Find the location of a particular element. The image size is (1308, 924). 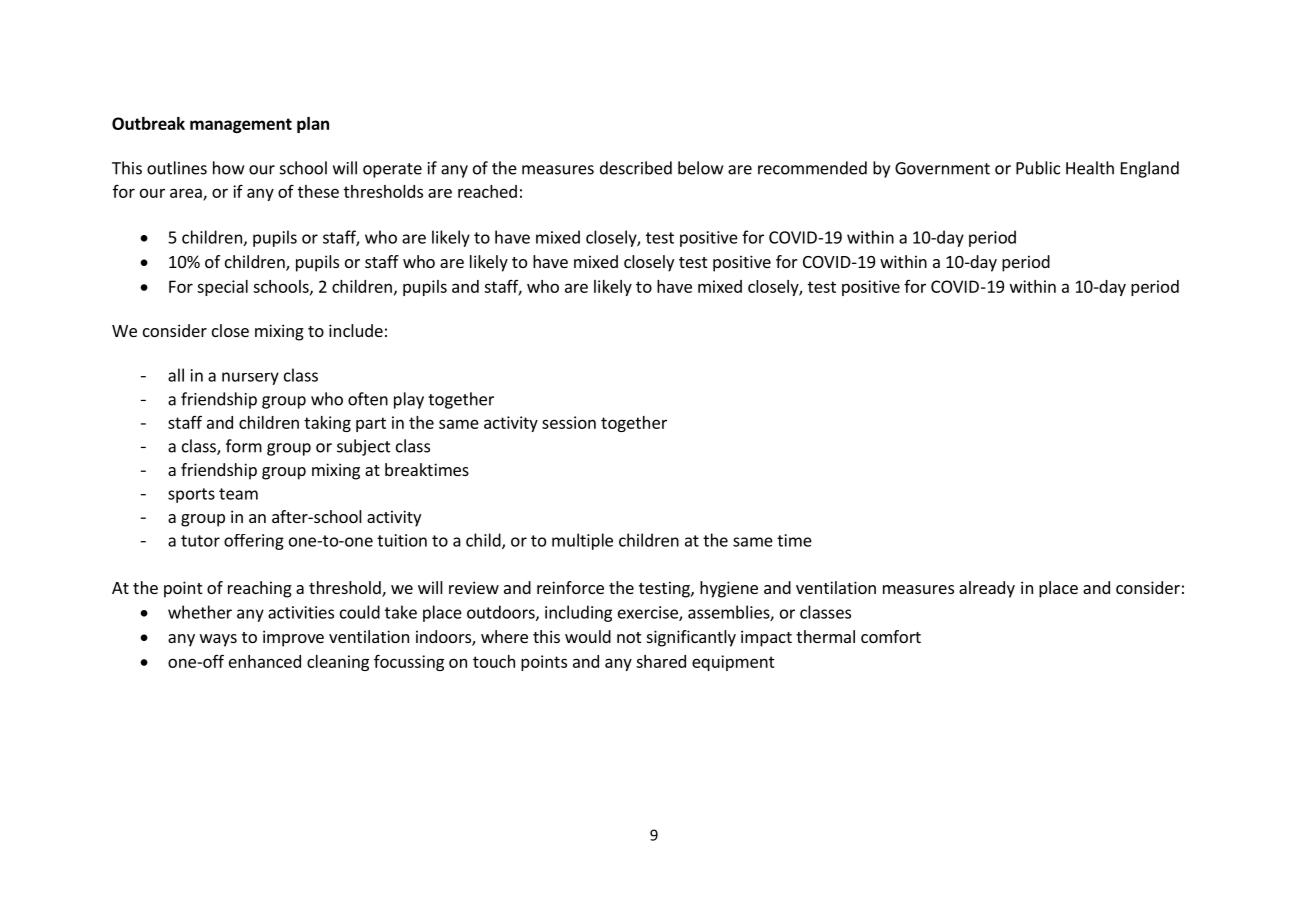

management is located at coordinates (241, 125).
